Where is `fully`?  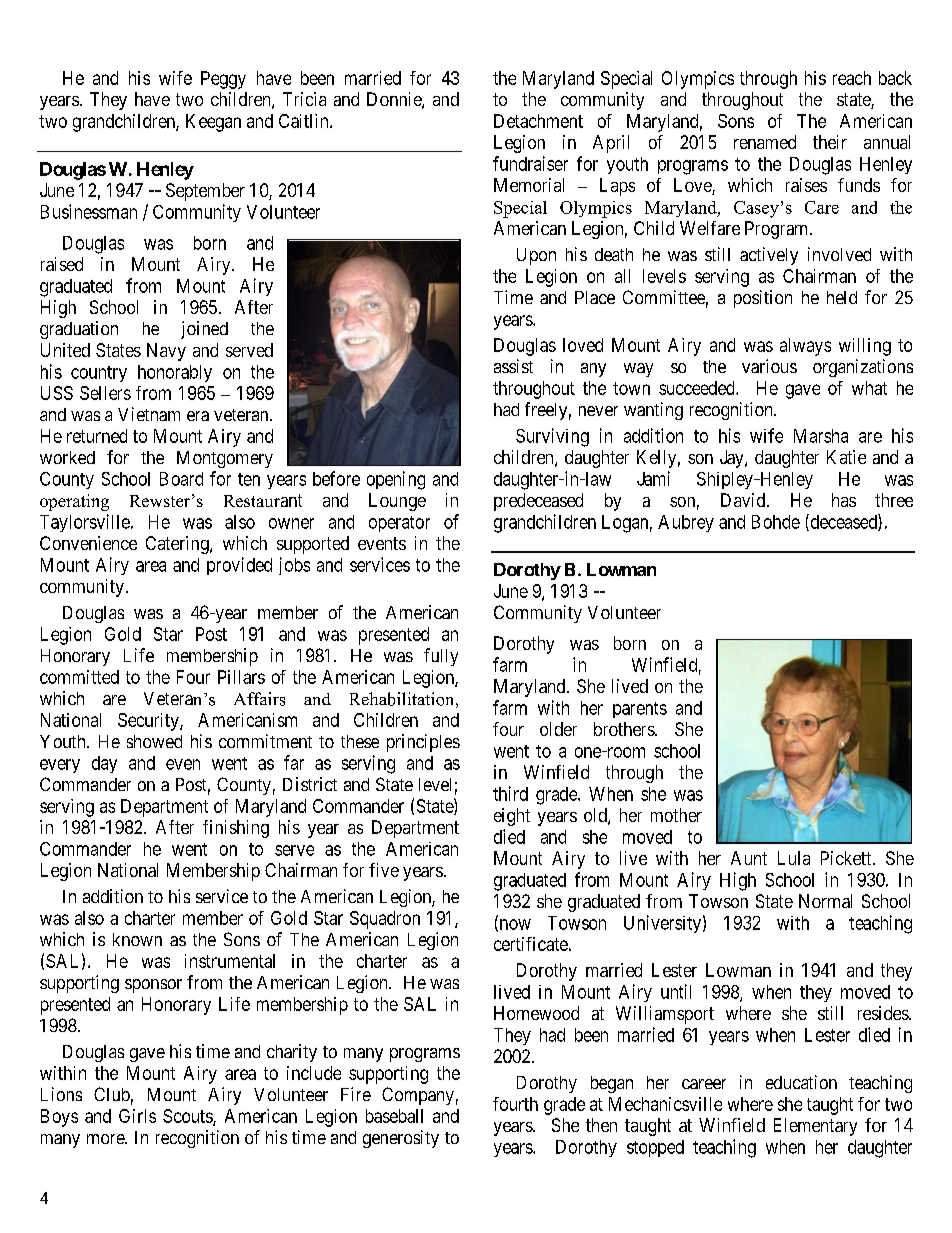 fully is located at coordinates (441, 657).
